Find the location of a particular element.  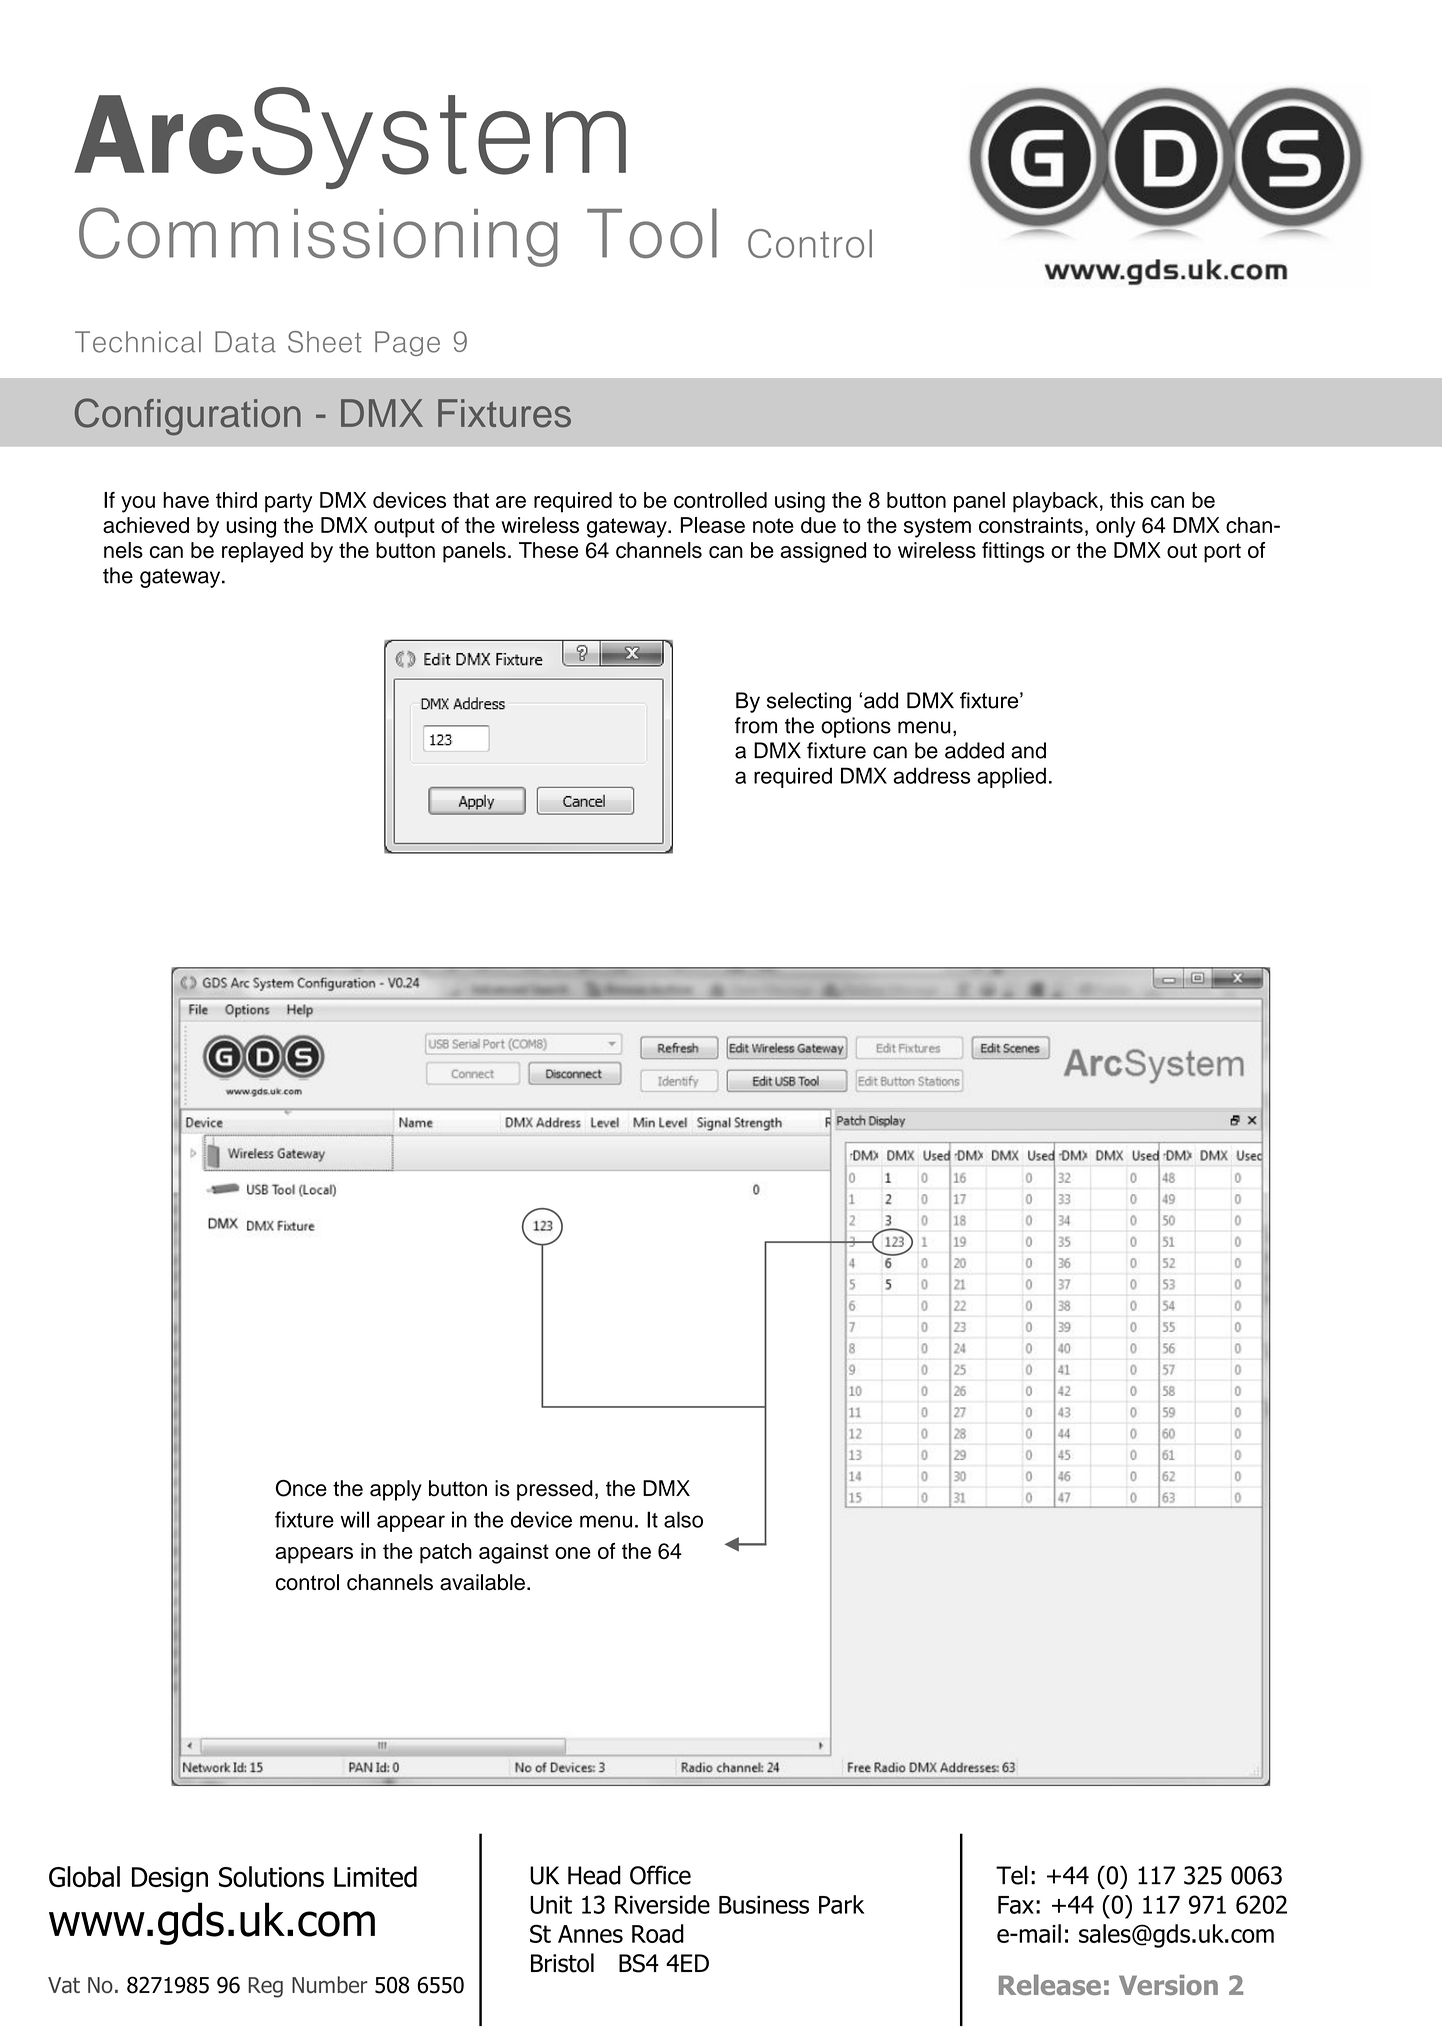

also is located at coordinates (683, 1519).
